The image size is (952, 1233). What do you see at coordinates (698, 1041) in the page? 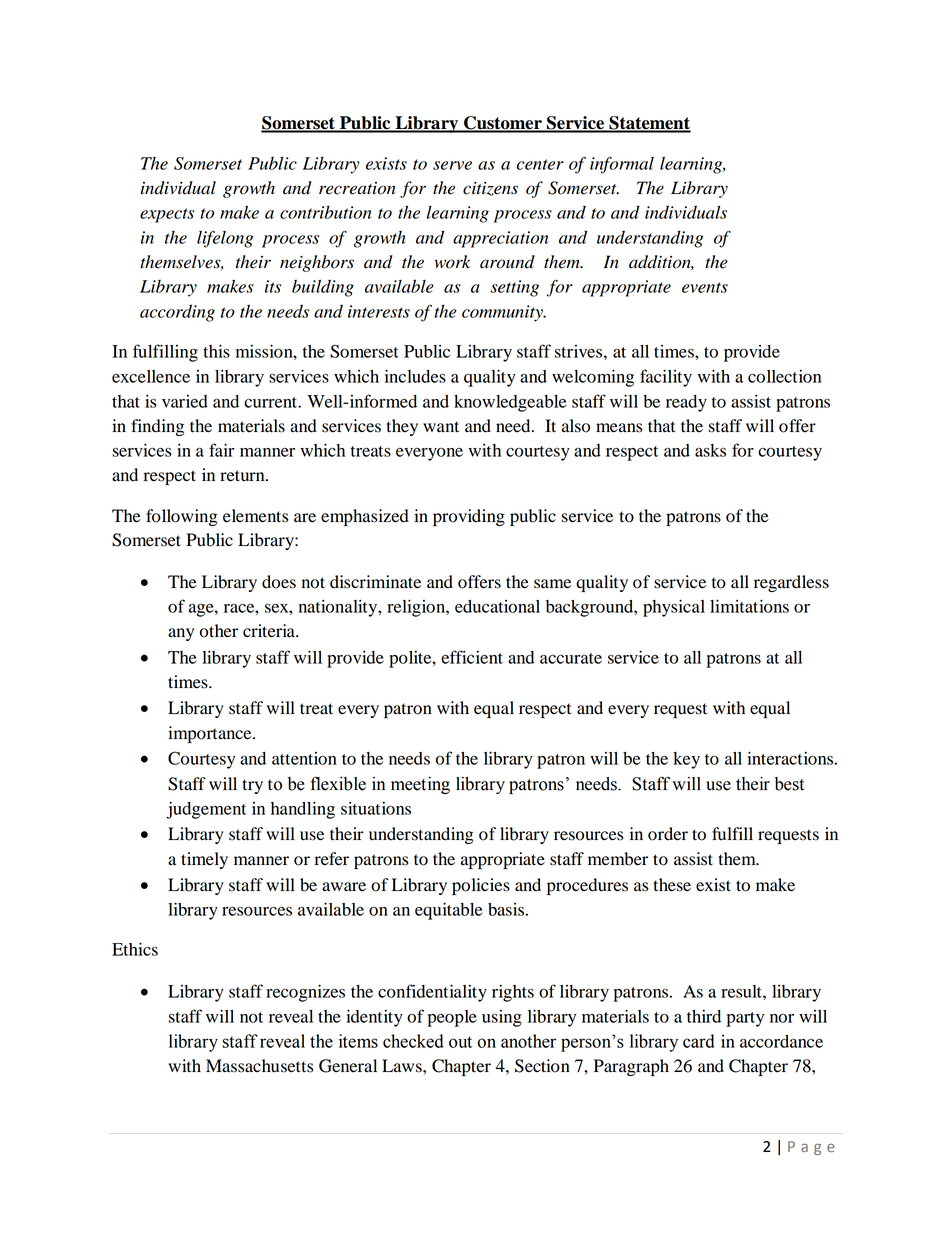
I see `card` at bounding box center [698, 1041].
